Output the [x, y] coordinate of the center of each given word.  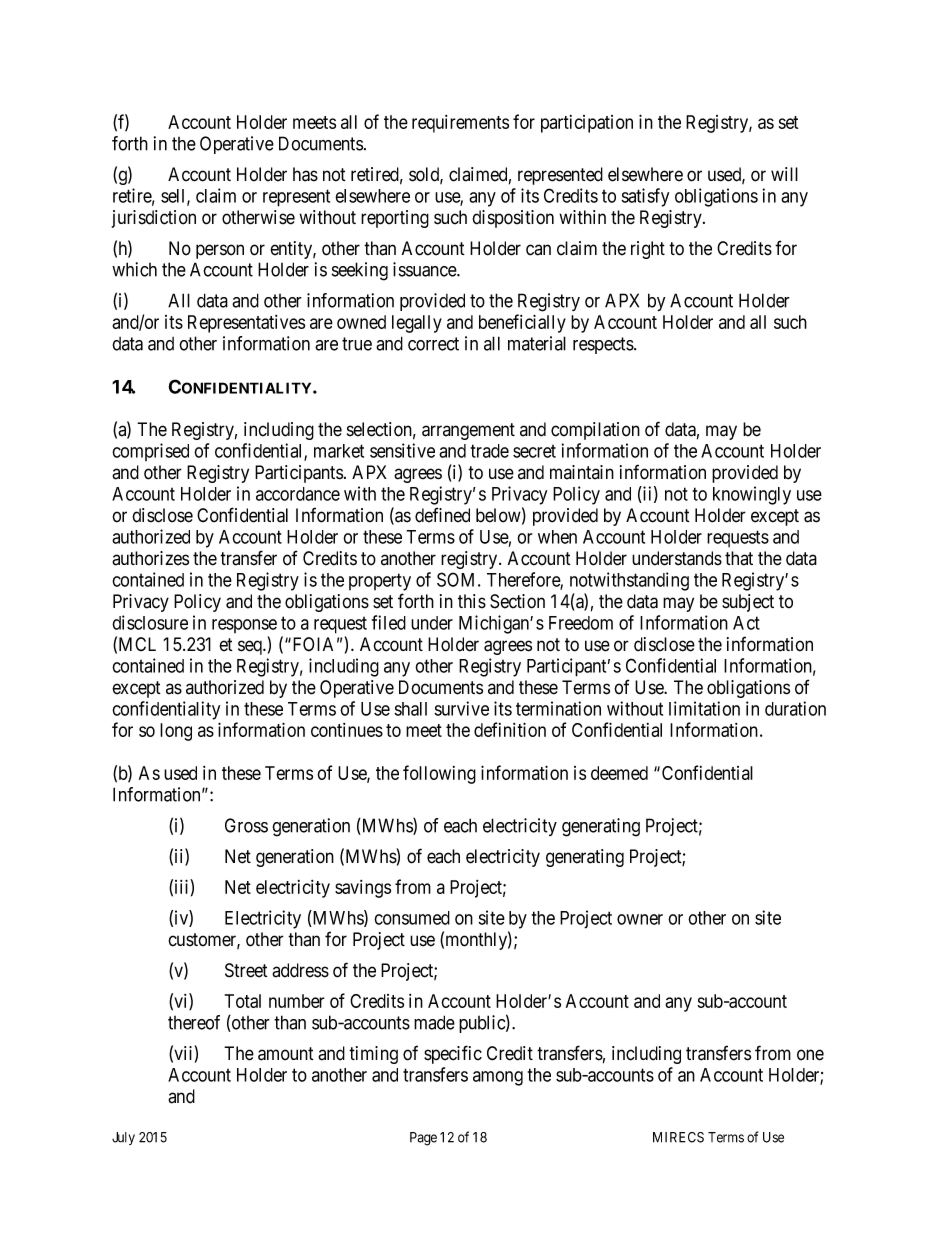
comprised [150, 452]
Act [746, 623]
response [244, 626]
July [123, 1138]
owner [640, 919]
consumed [412, 918]
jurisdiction [154, 219]
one [810, 1055]
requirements [460, 124]
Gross [246, 825]
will [784, 174]
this [472, 601]
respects [604, 345]
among [498, 1078]
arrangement [468, 431]
